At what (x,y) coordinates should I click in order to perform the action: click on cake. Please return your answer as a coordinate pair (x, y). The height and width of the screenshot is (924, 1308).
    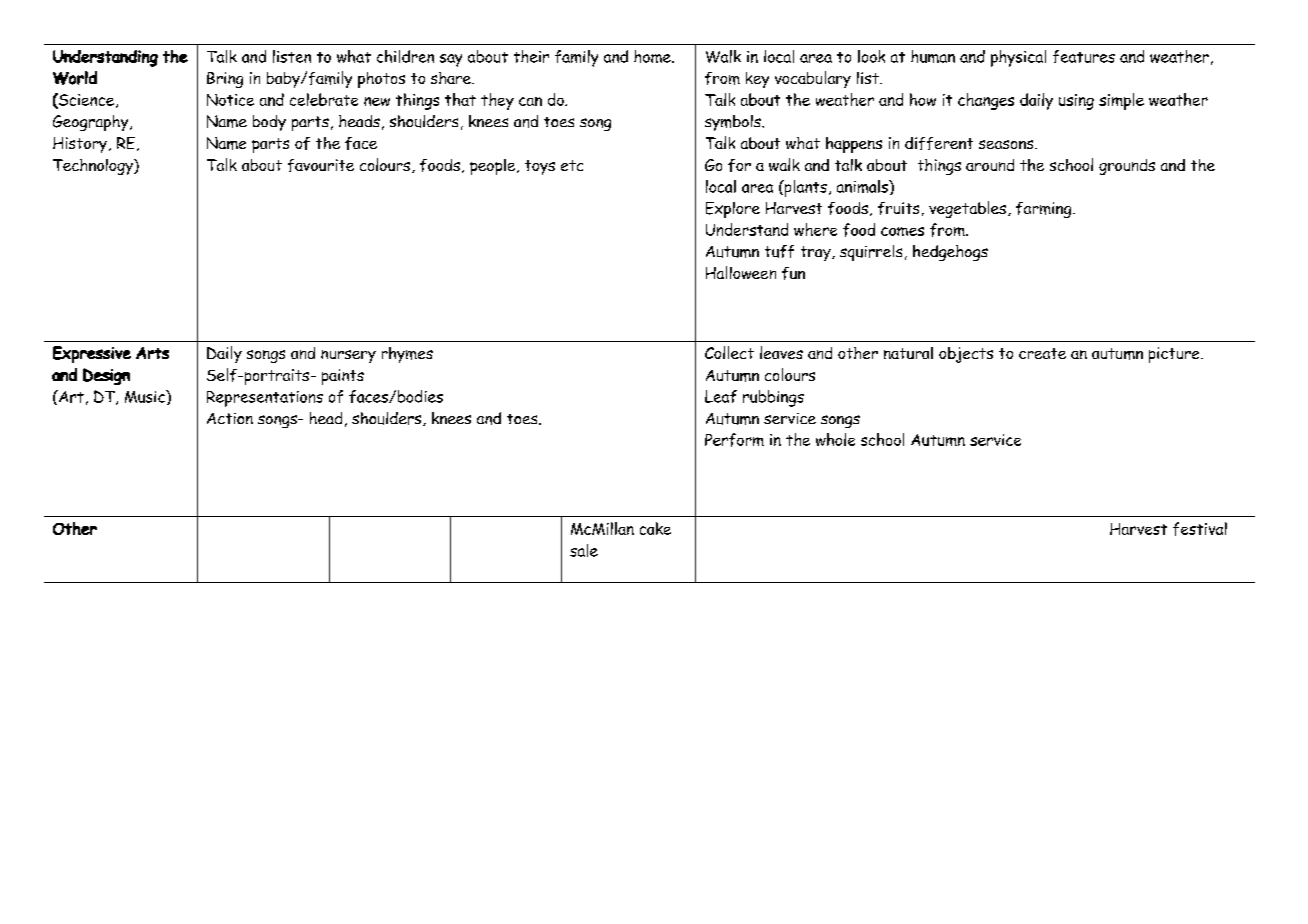
    Looking at the image, I should click on (655, 528).
